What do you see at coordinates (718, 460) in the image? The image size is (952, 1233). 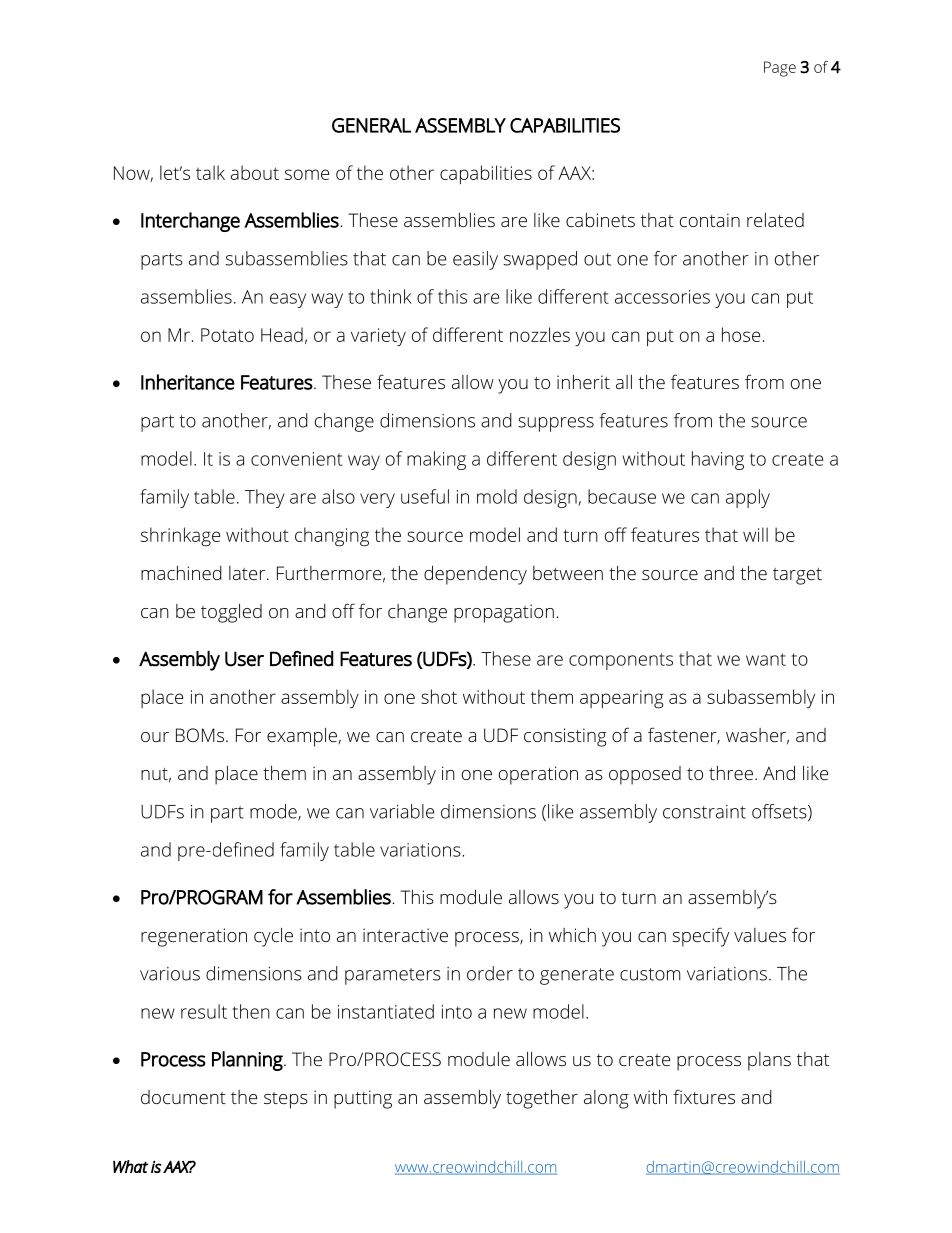 I see `having` at bounding box center [718, 460].
